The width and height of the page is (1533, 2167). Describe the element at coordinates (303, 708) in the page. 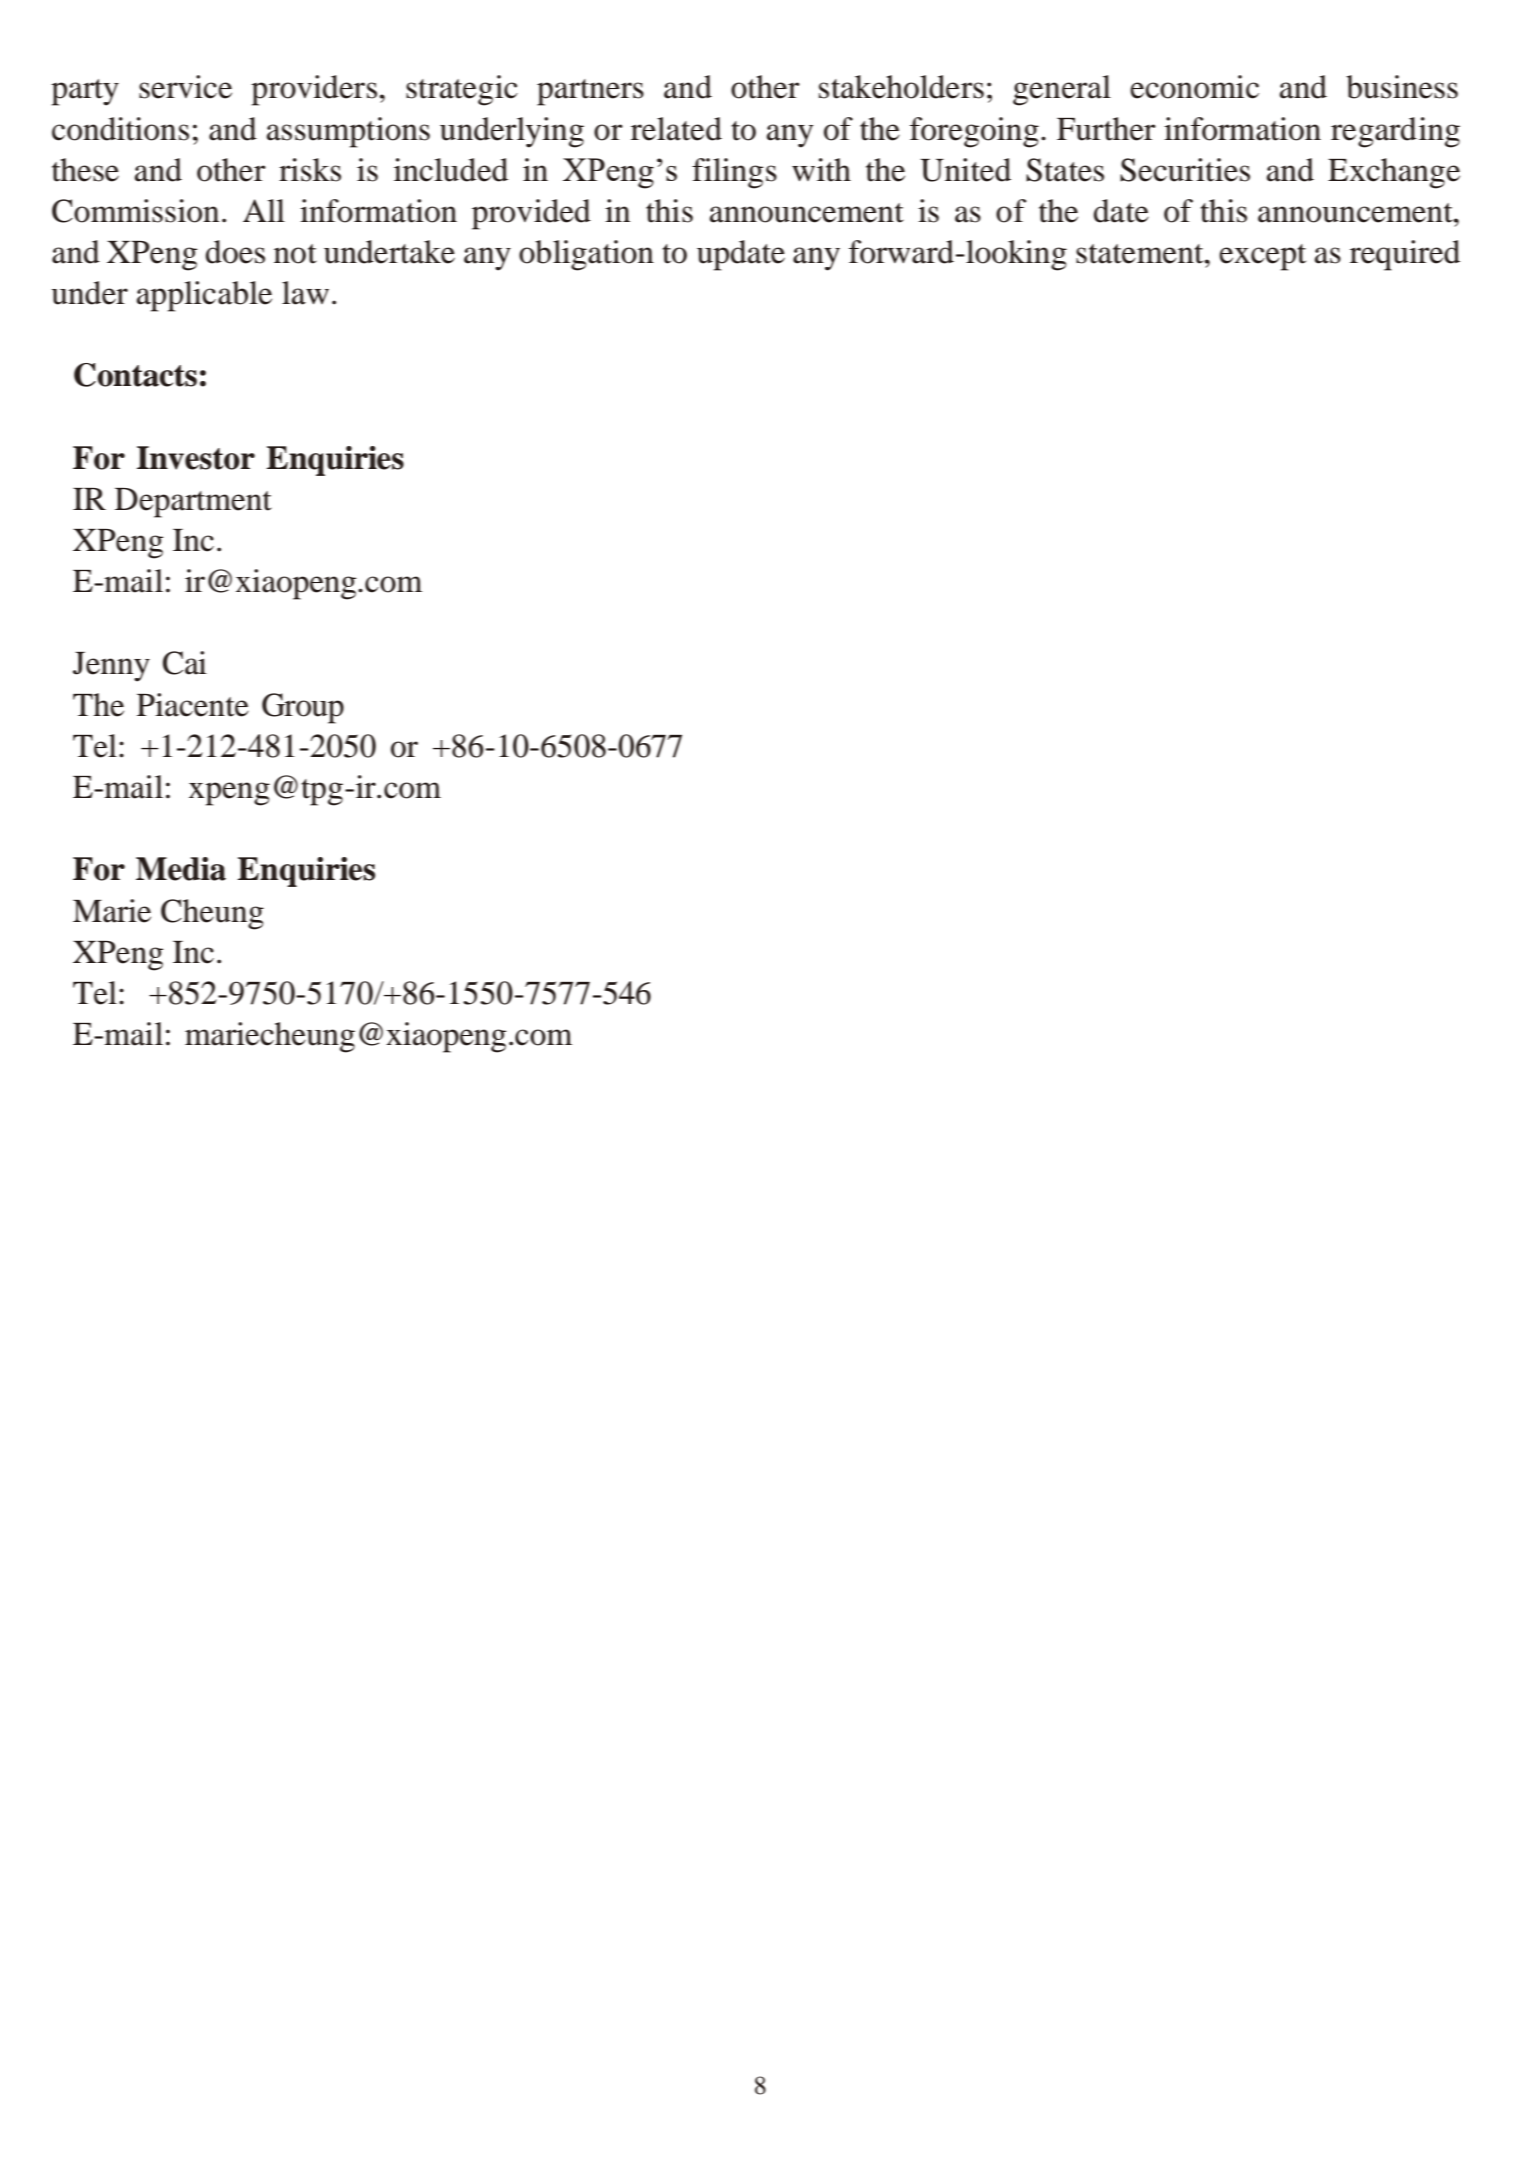

I see `Group` at that location.
